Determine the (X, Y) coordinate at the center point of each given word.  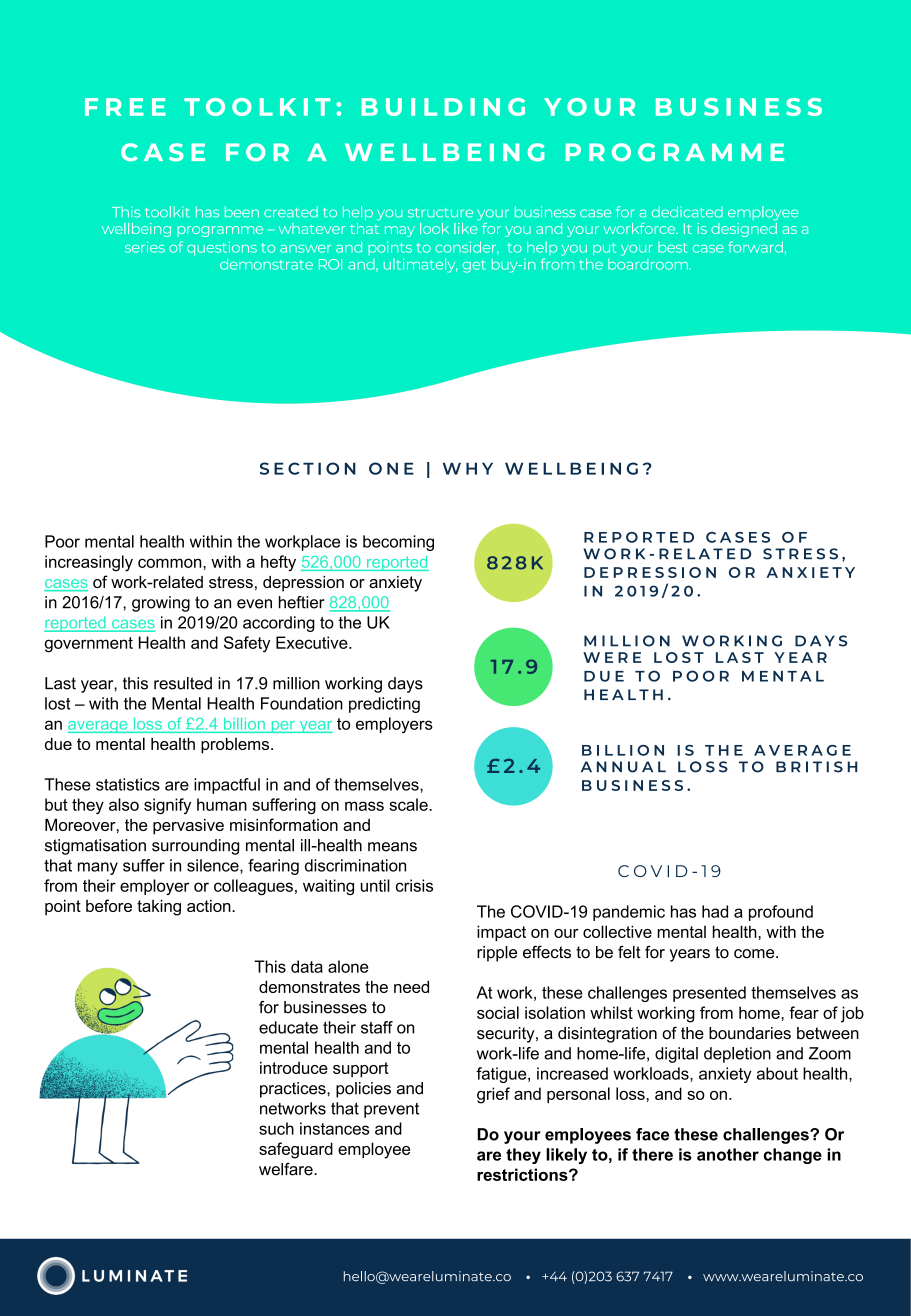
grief (493, 1095)
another (728, 1154)
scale (409, 804)
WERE (612, 657)
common (171, 563)
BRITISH (816, 767)
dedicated (687, 212)
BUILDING (443, 107)
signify (167, 806)
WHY (468, 468)
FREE (125, 107)
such (276, 1128)
